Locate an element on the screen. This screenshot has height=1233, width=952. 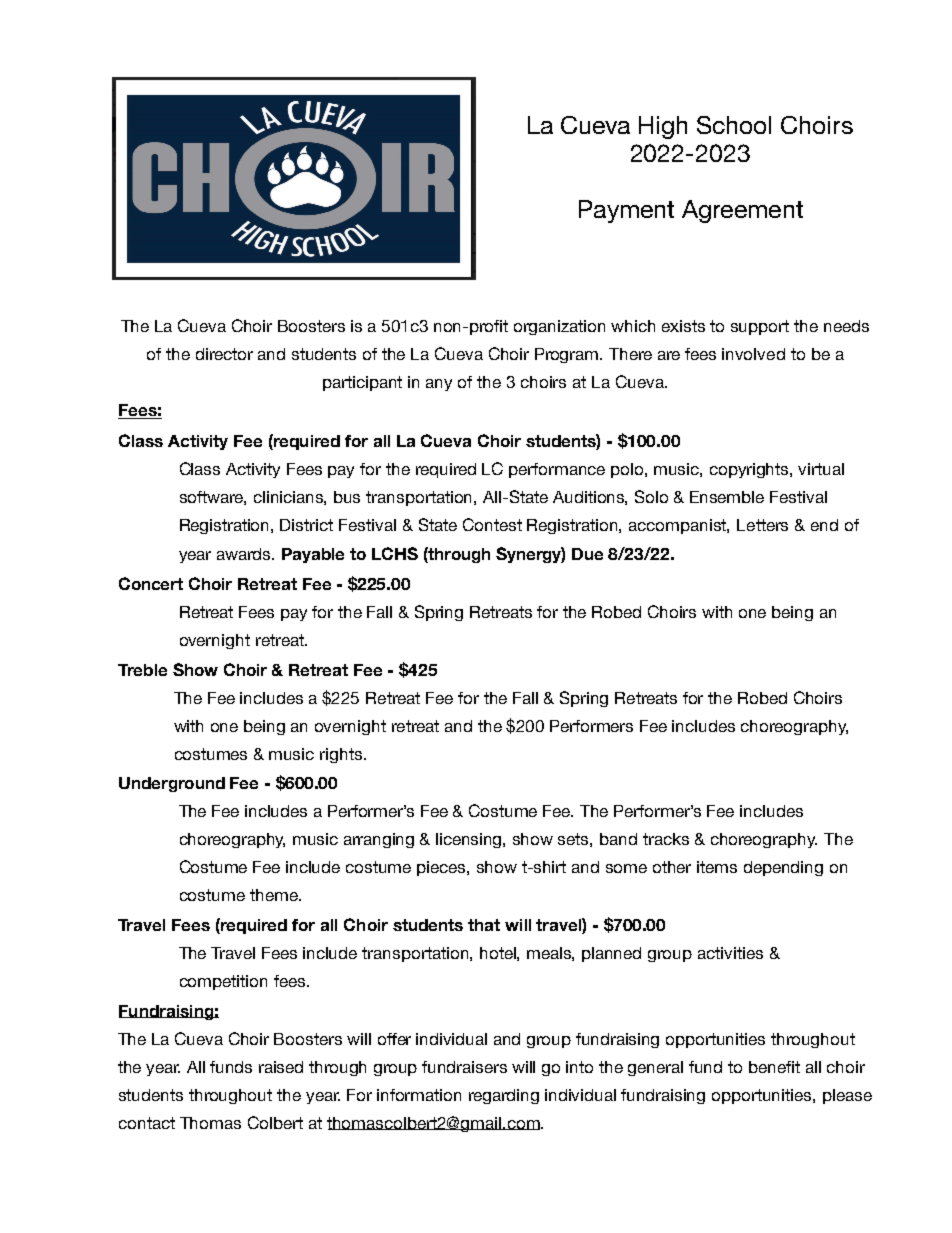
Concert is located at coordinates (151, 583).
